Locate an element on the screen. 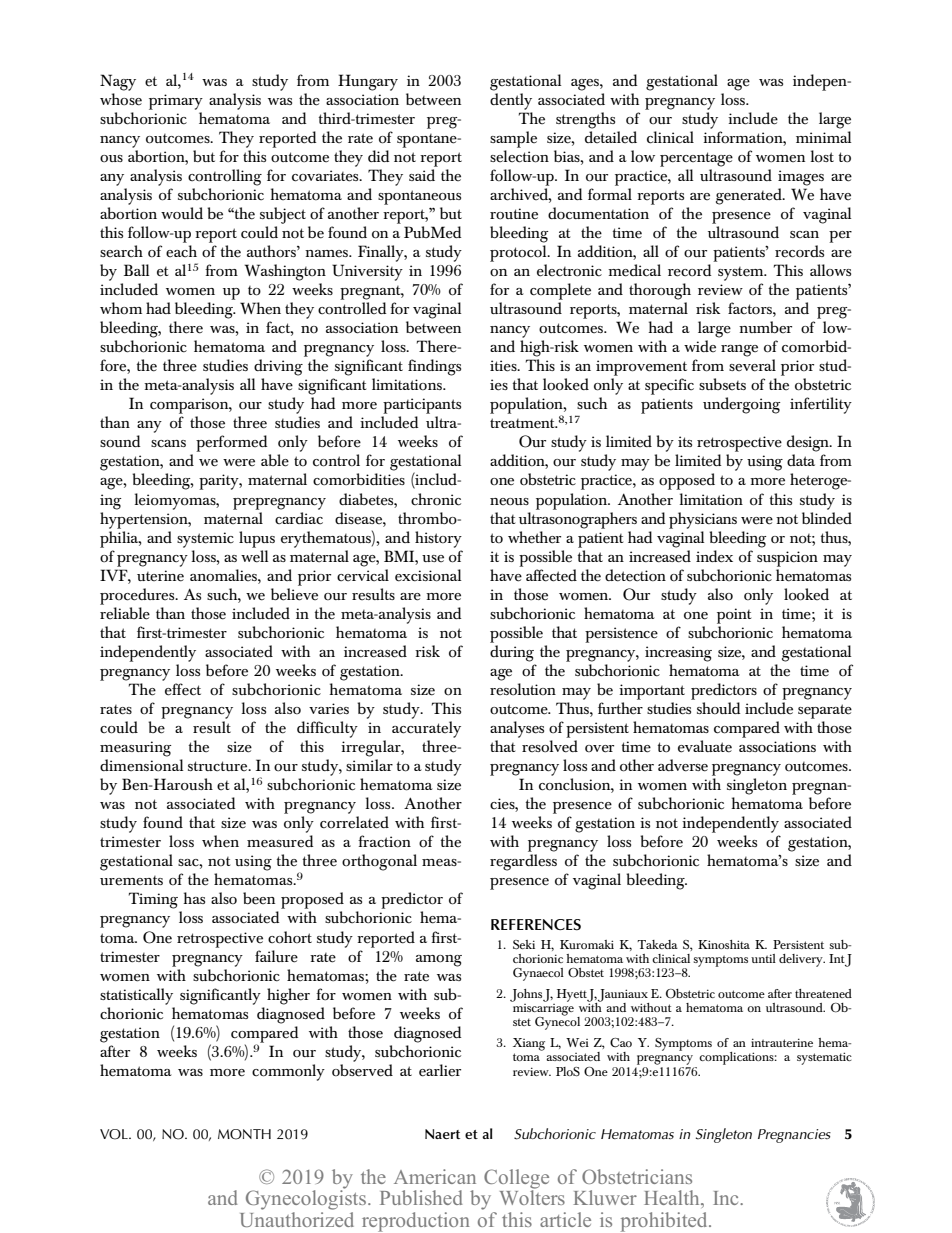 Image resolution: width=952 pixels, height=1233 pixels. percentage is located at coordinates (696, 159).
